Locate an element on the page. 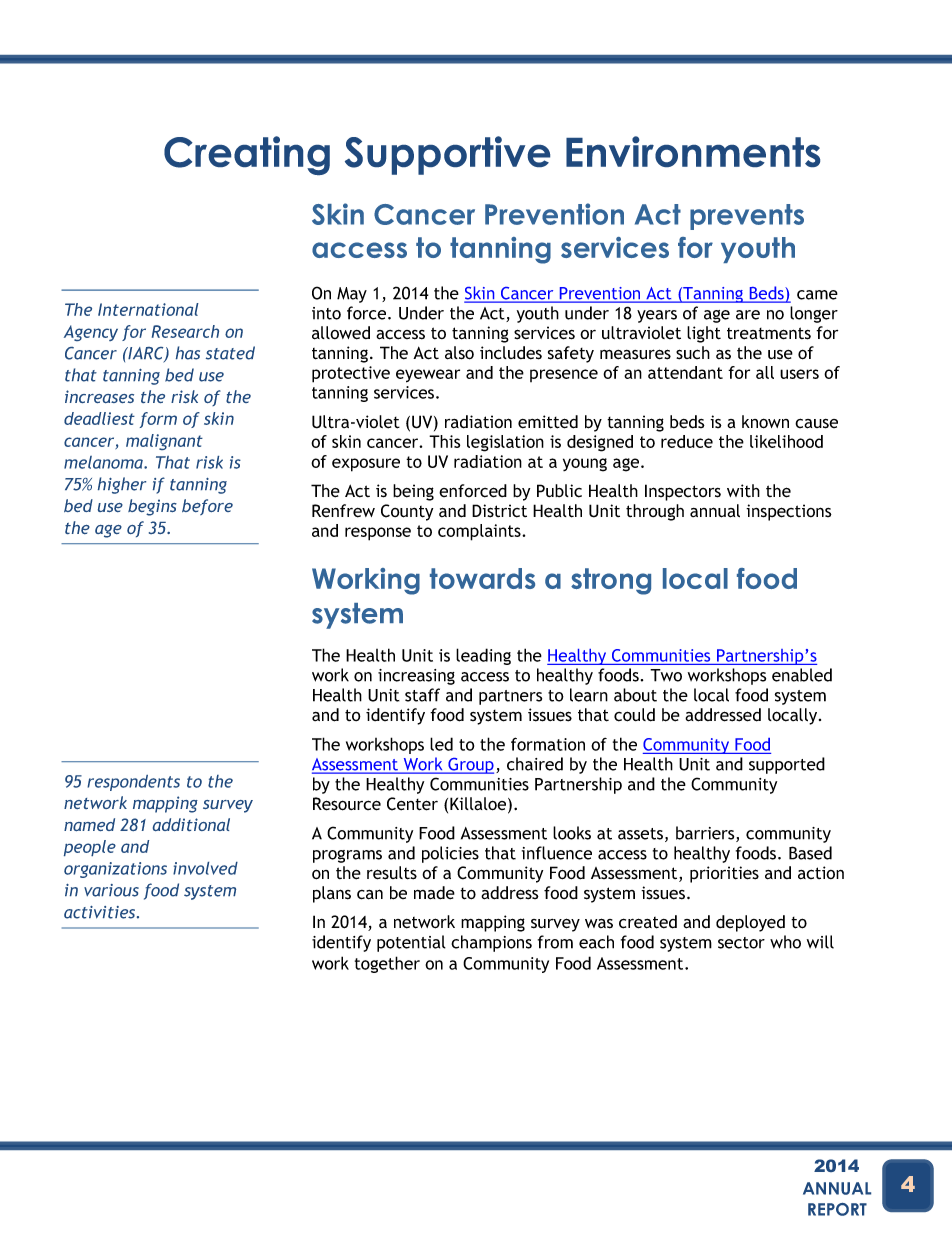  Supportive is located at coordinates (447, 155).
